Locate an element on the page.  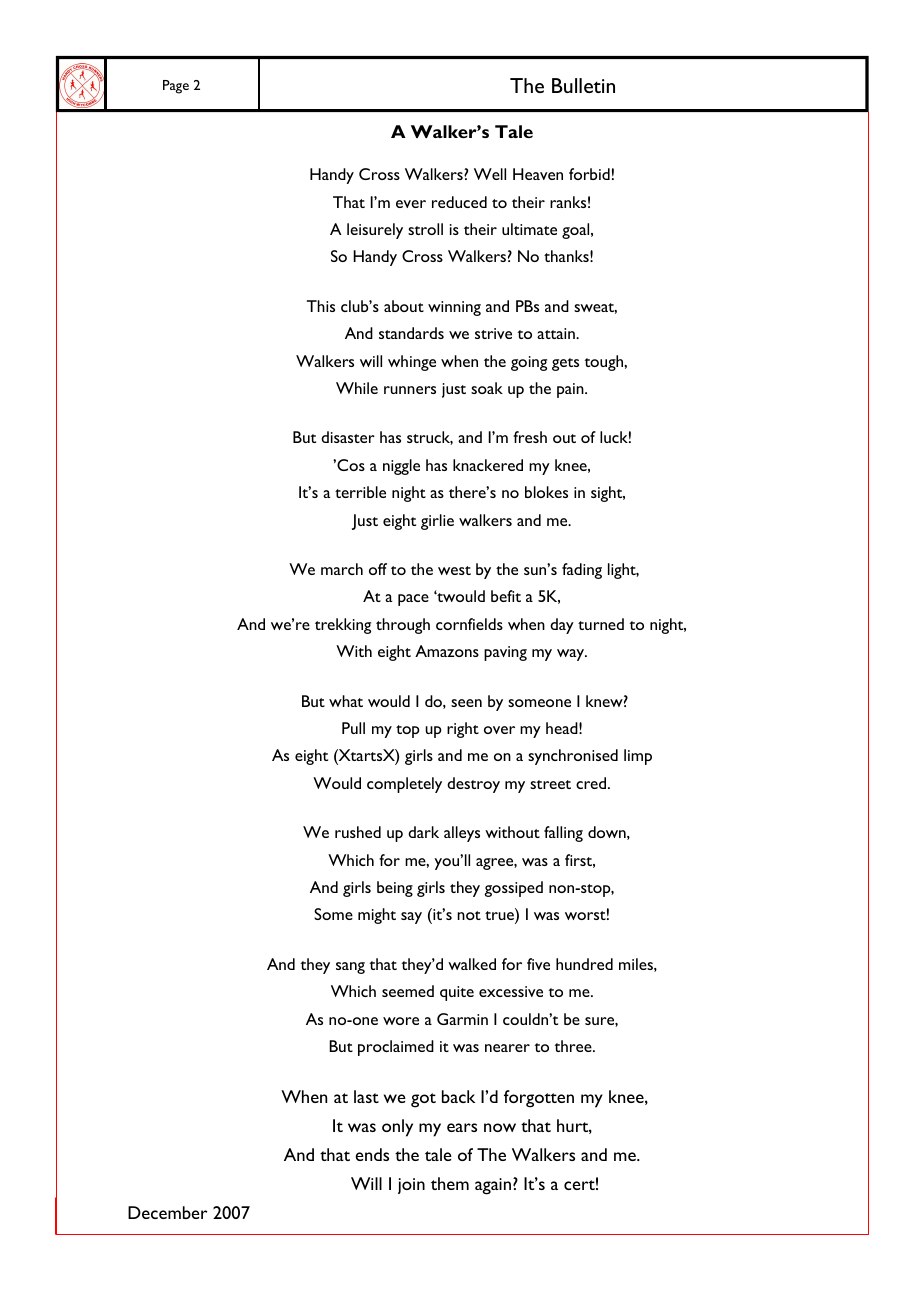
trekking is located at coordinates (343, 626).
